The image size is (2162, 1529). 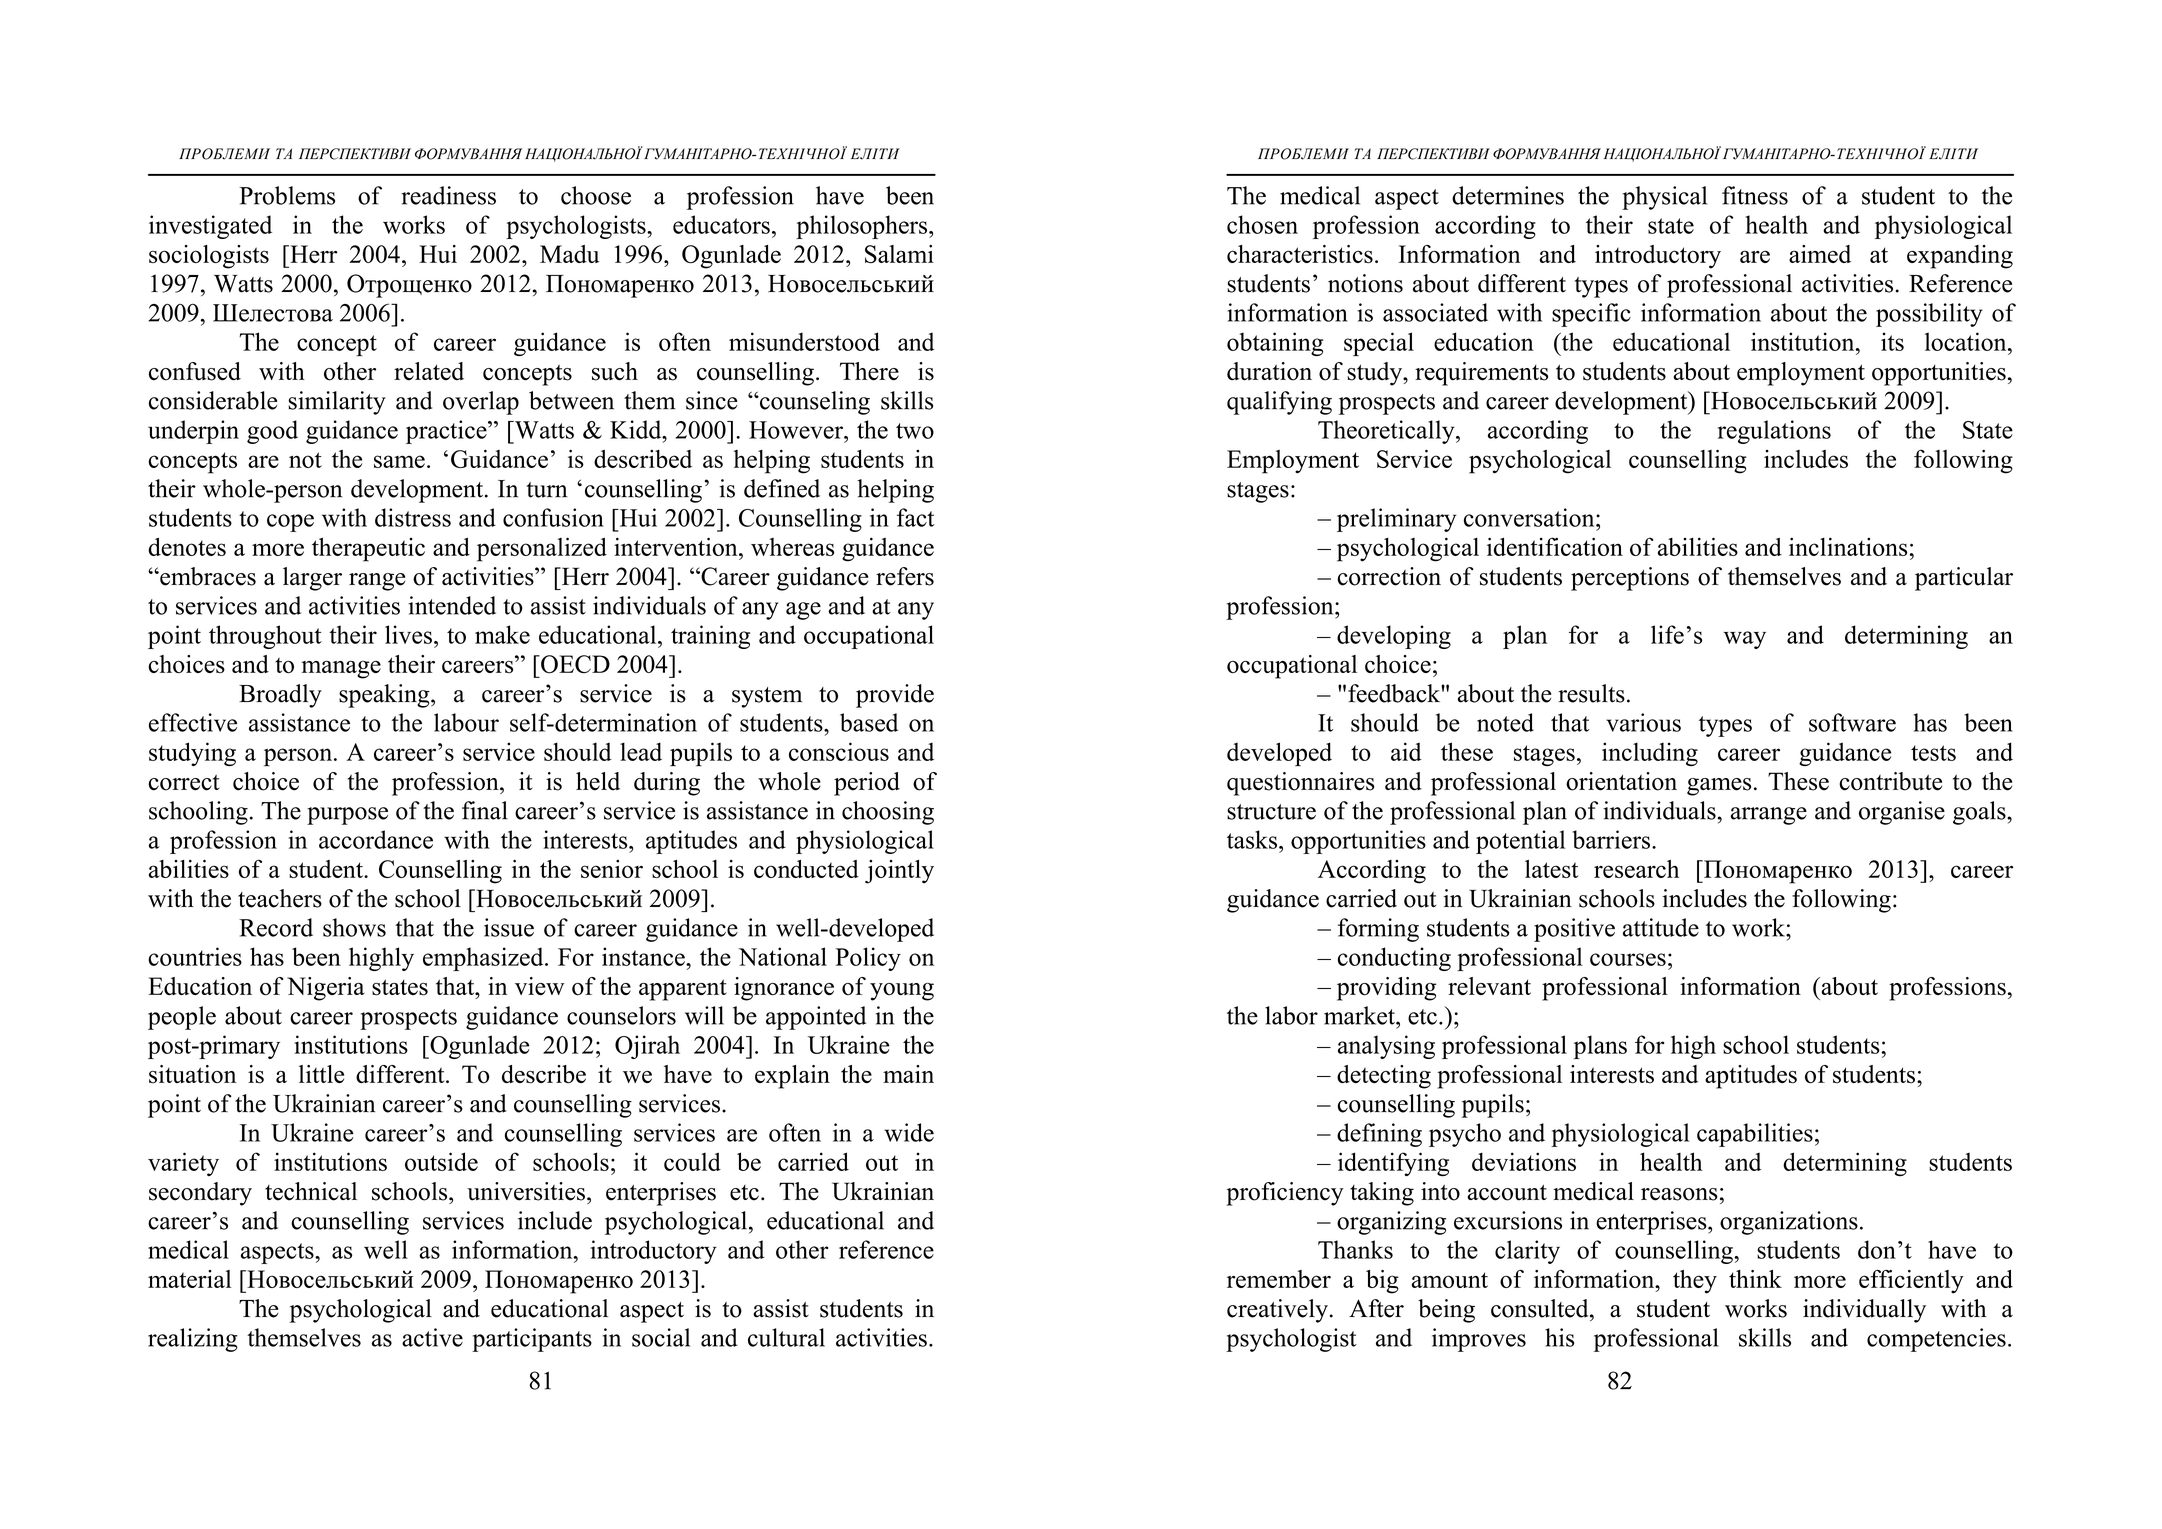 I want to click on chosen, so click(x=1262, y=224).
